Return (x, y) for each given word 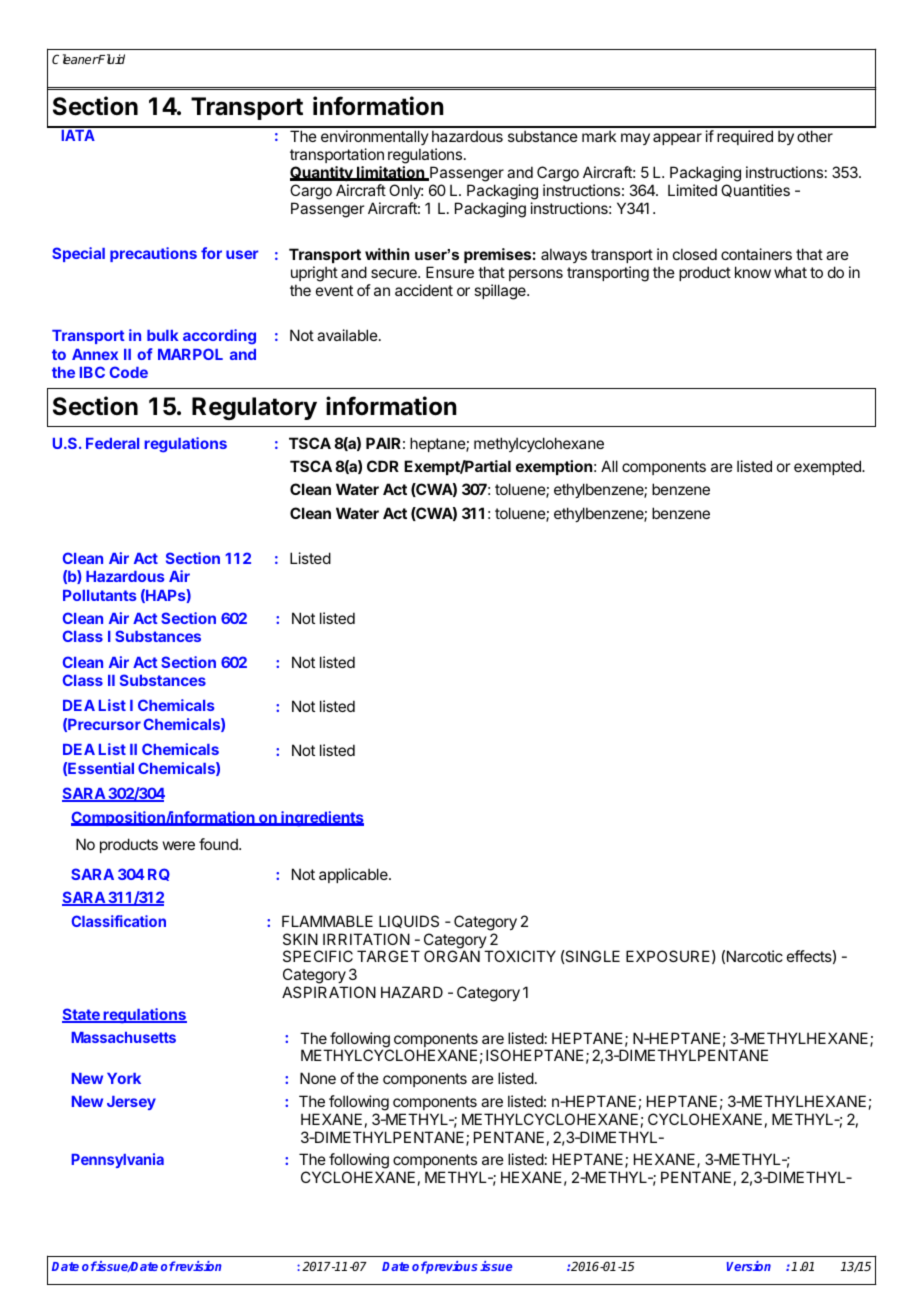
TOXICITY (520, 956)
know (753, 272)
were (179, 845)
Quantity (322, 173)
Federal (112, 443)
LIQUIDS (409, 921)
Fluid (111, 59)
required (745, 137)
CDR (383, 466)
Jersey (131, 1103)
